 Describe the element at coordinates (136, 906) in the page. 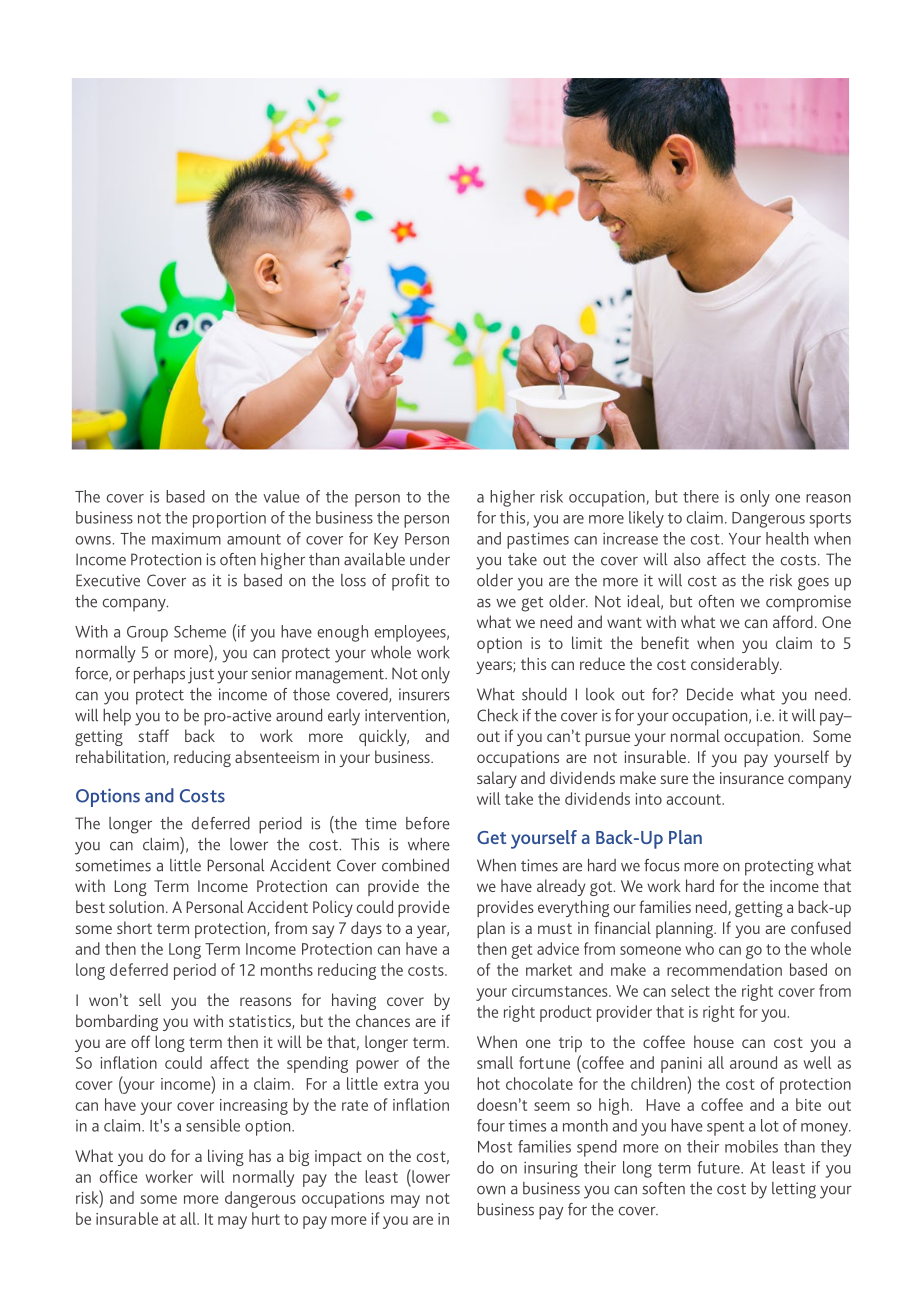

I see `solution` at that location.
